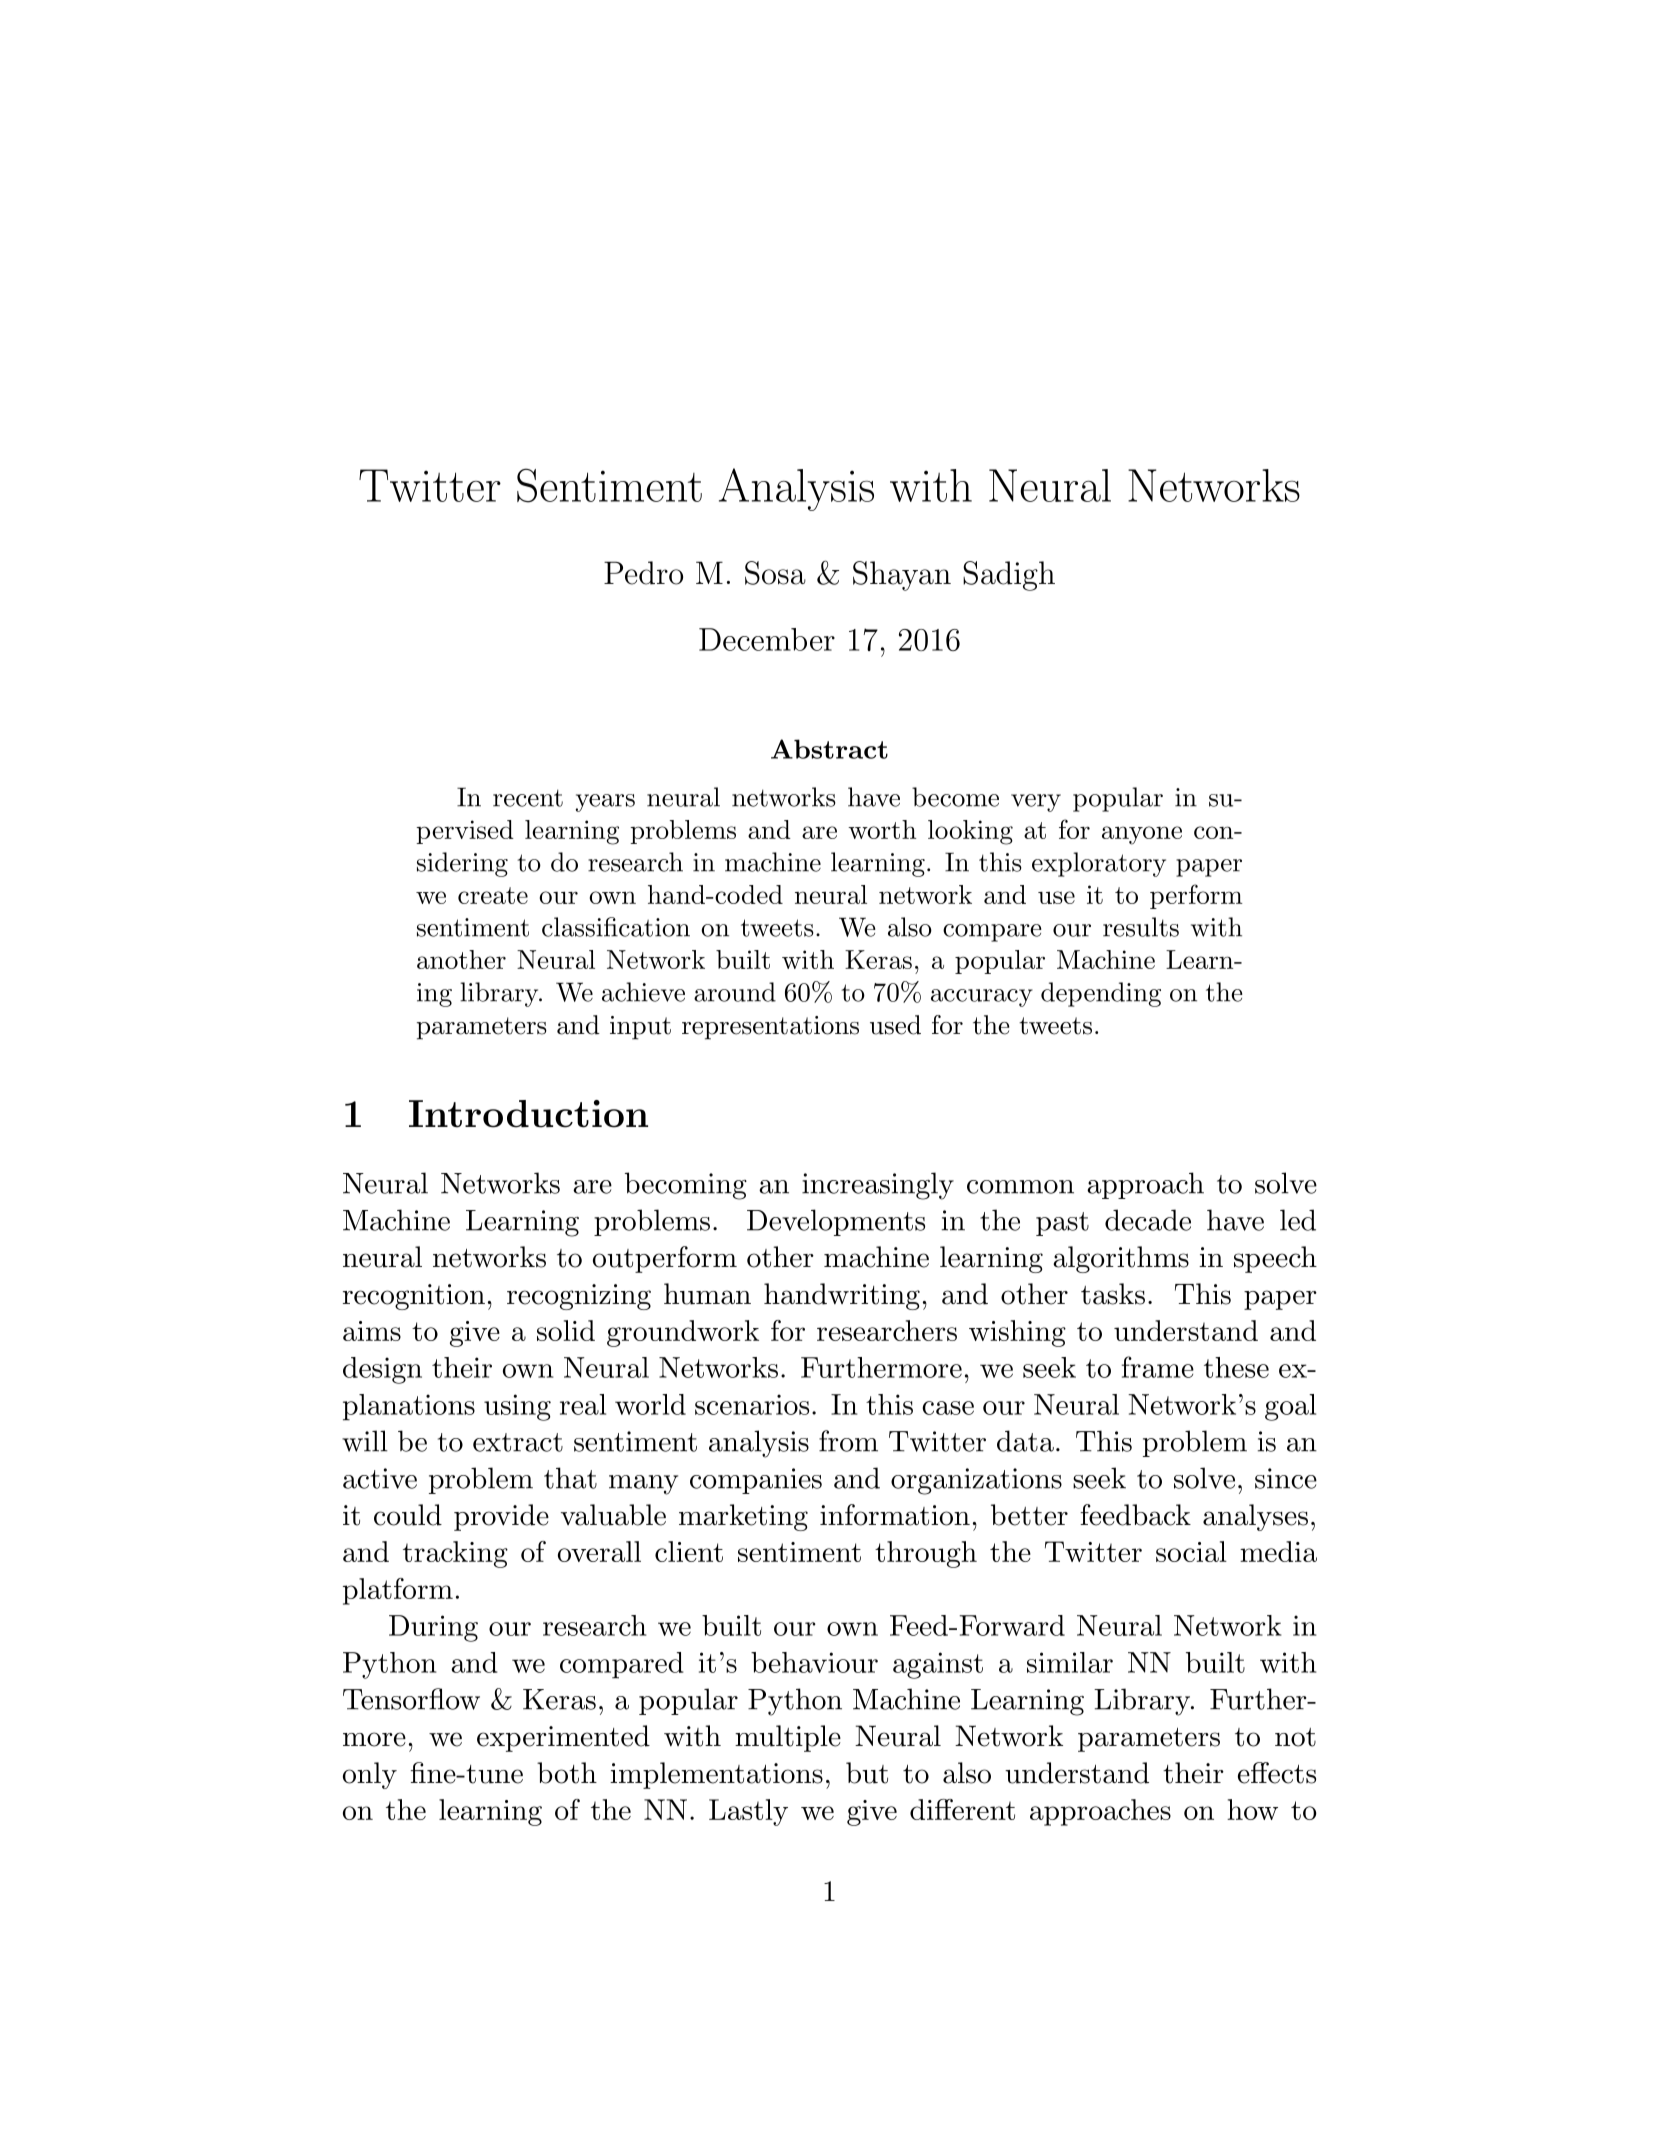 The width and height of the screenshot is (1664, 2154). Describe the element at coordinates (1255, 1517) in the screenshot. I see `analyses` at that location.
